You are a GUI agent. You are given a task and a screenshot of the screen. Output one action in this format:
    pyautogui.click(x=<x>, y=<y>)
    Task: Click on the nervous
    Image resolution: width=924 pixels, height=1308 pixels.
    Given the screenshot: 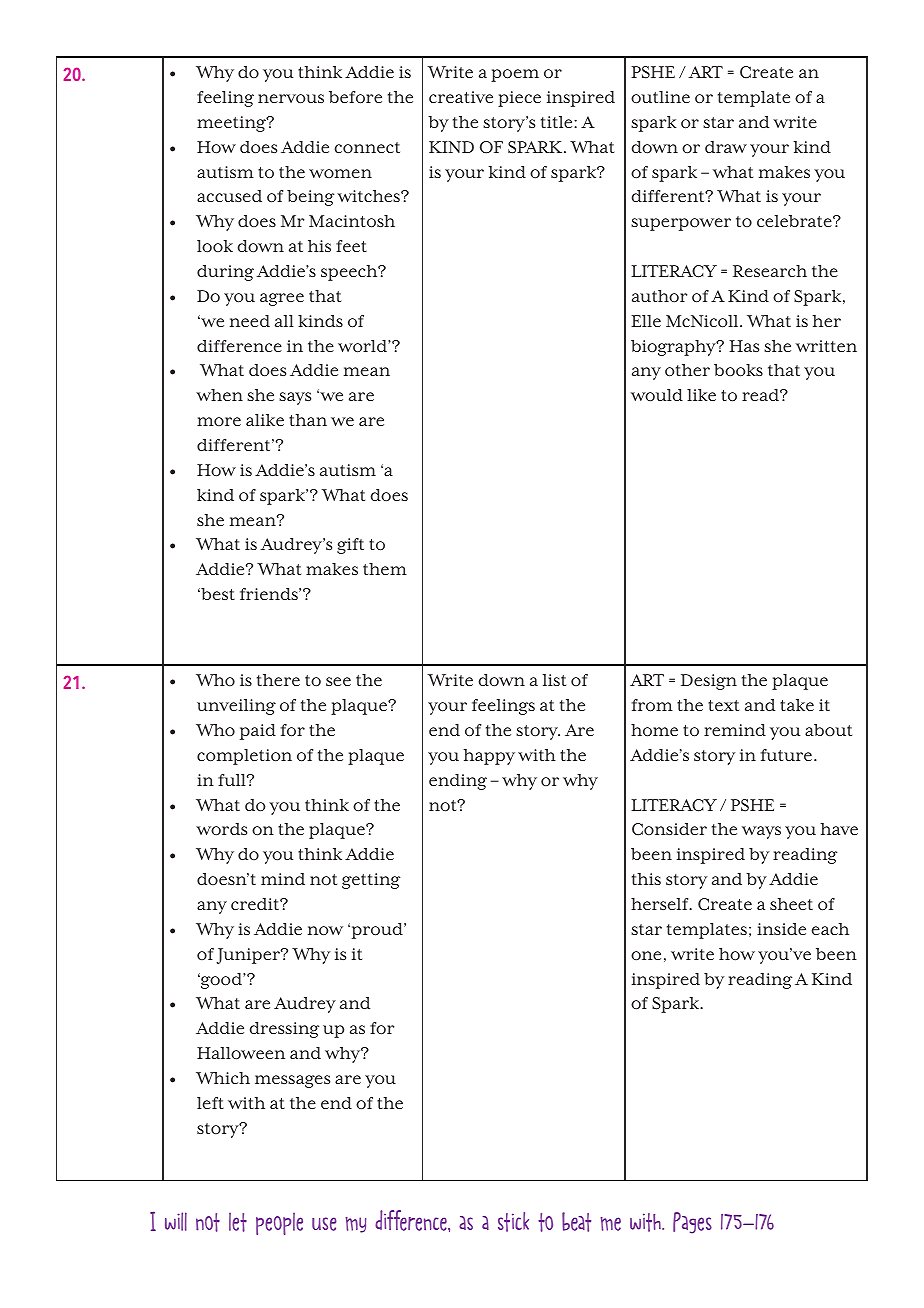 What is the action you would take?
    pyautogui.click(x=291, y=99)
